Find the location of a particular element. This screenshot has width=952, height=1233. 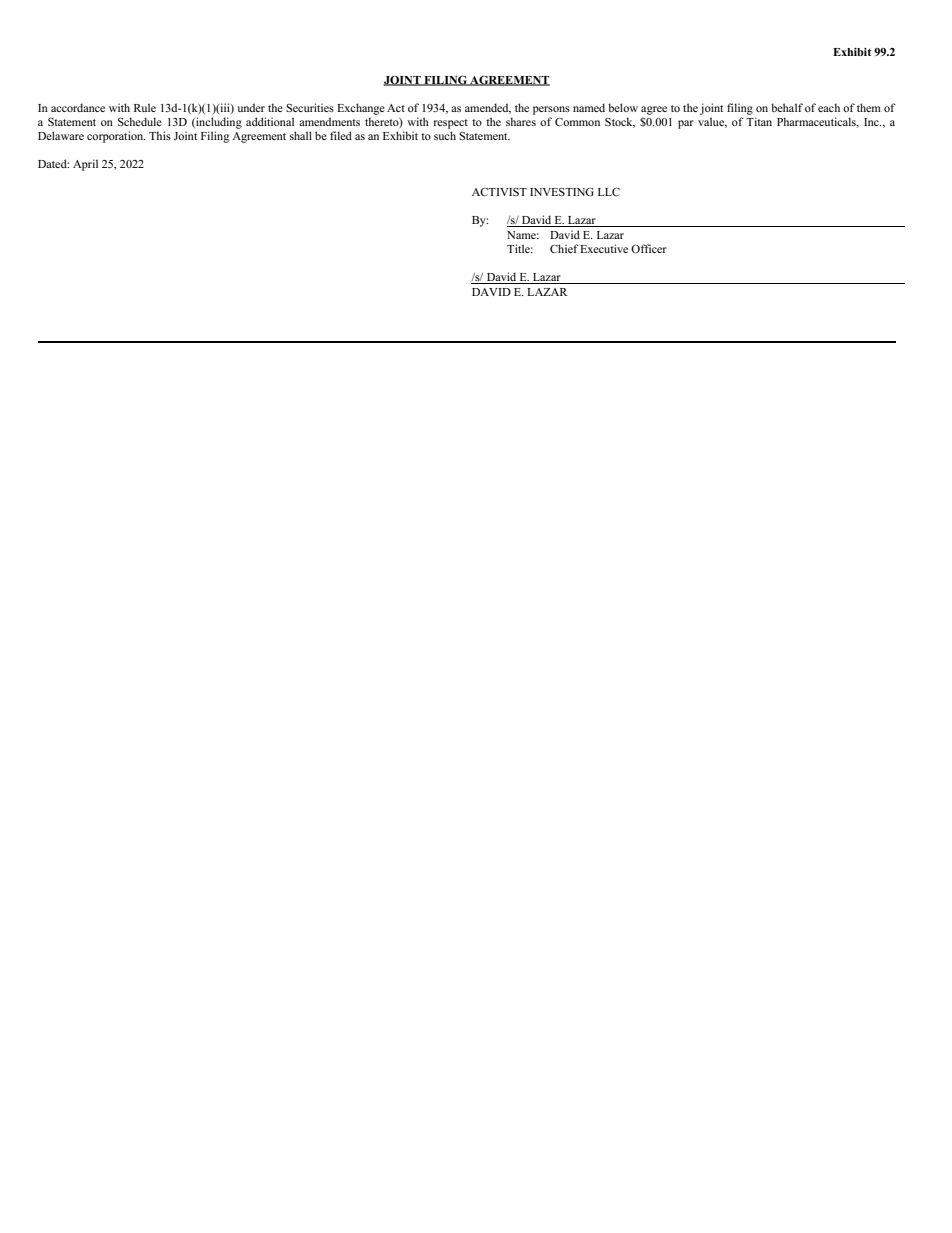

Chief is located at coordinates (564, 248).
